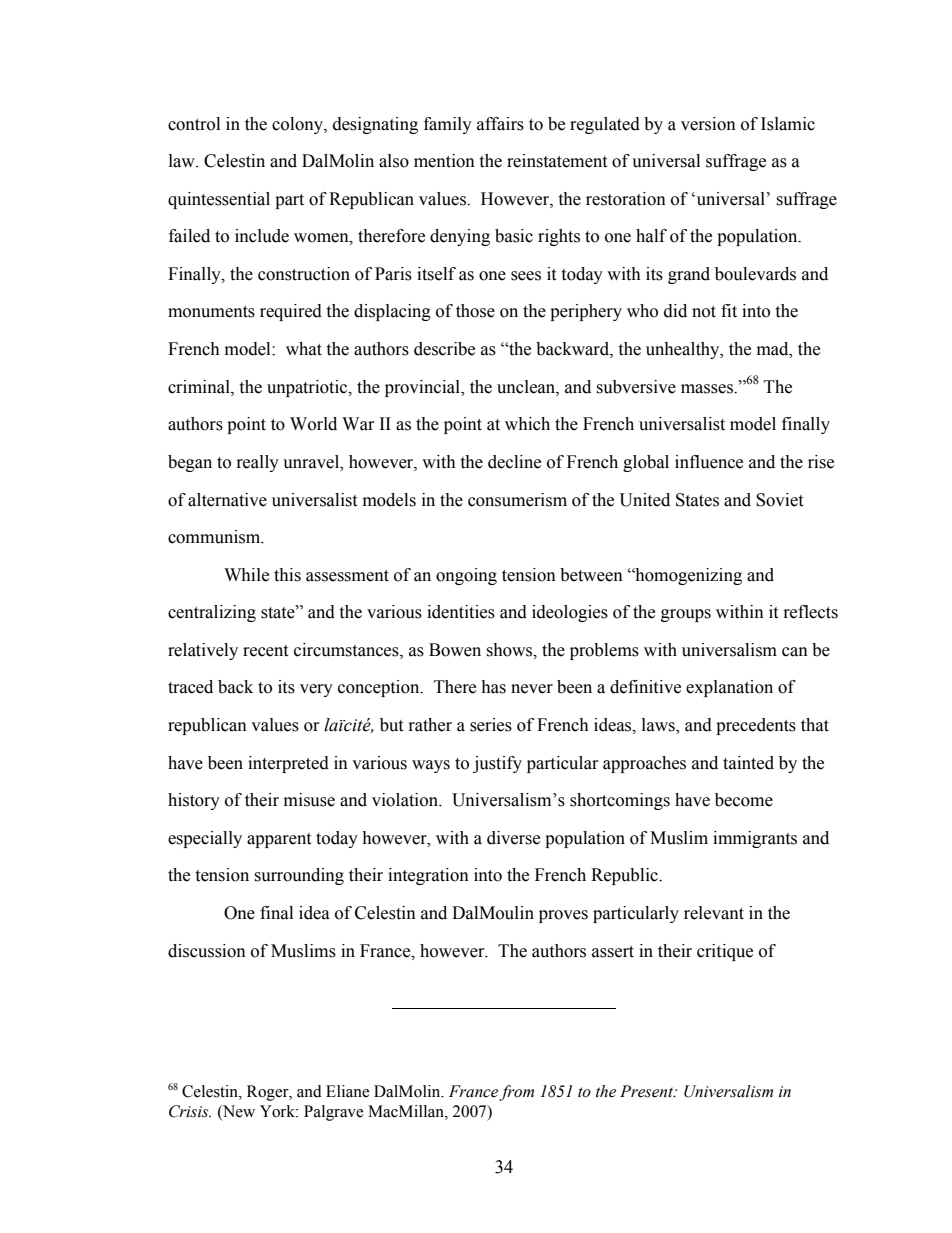 The image size is (952, 1233). Describe the element at coordinates (708, 124) in the screenshot. I see `version` at that location.
